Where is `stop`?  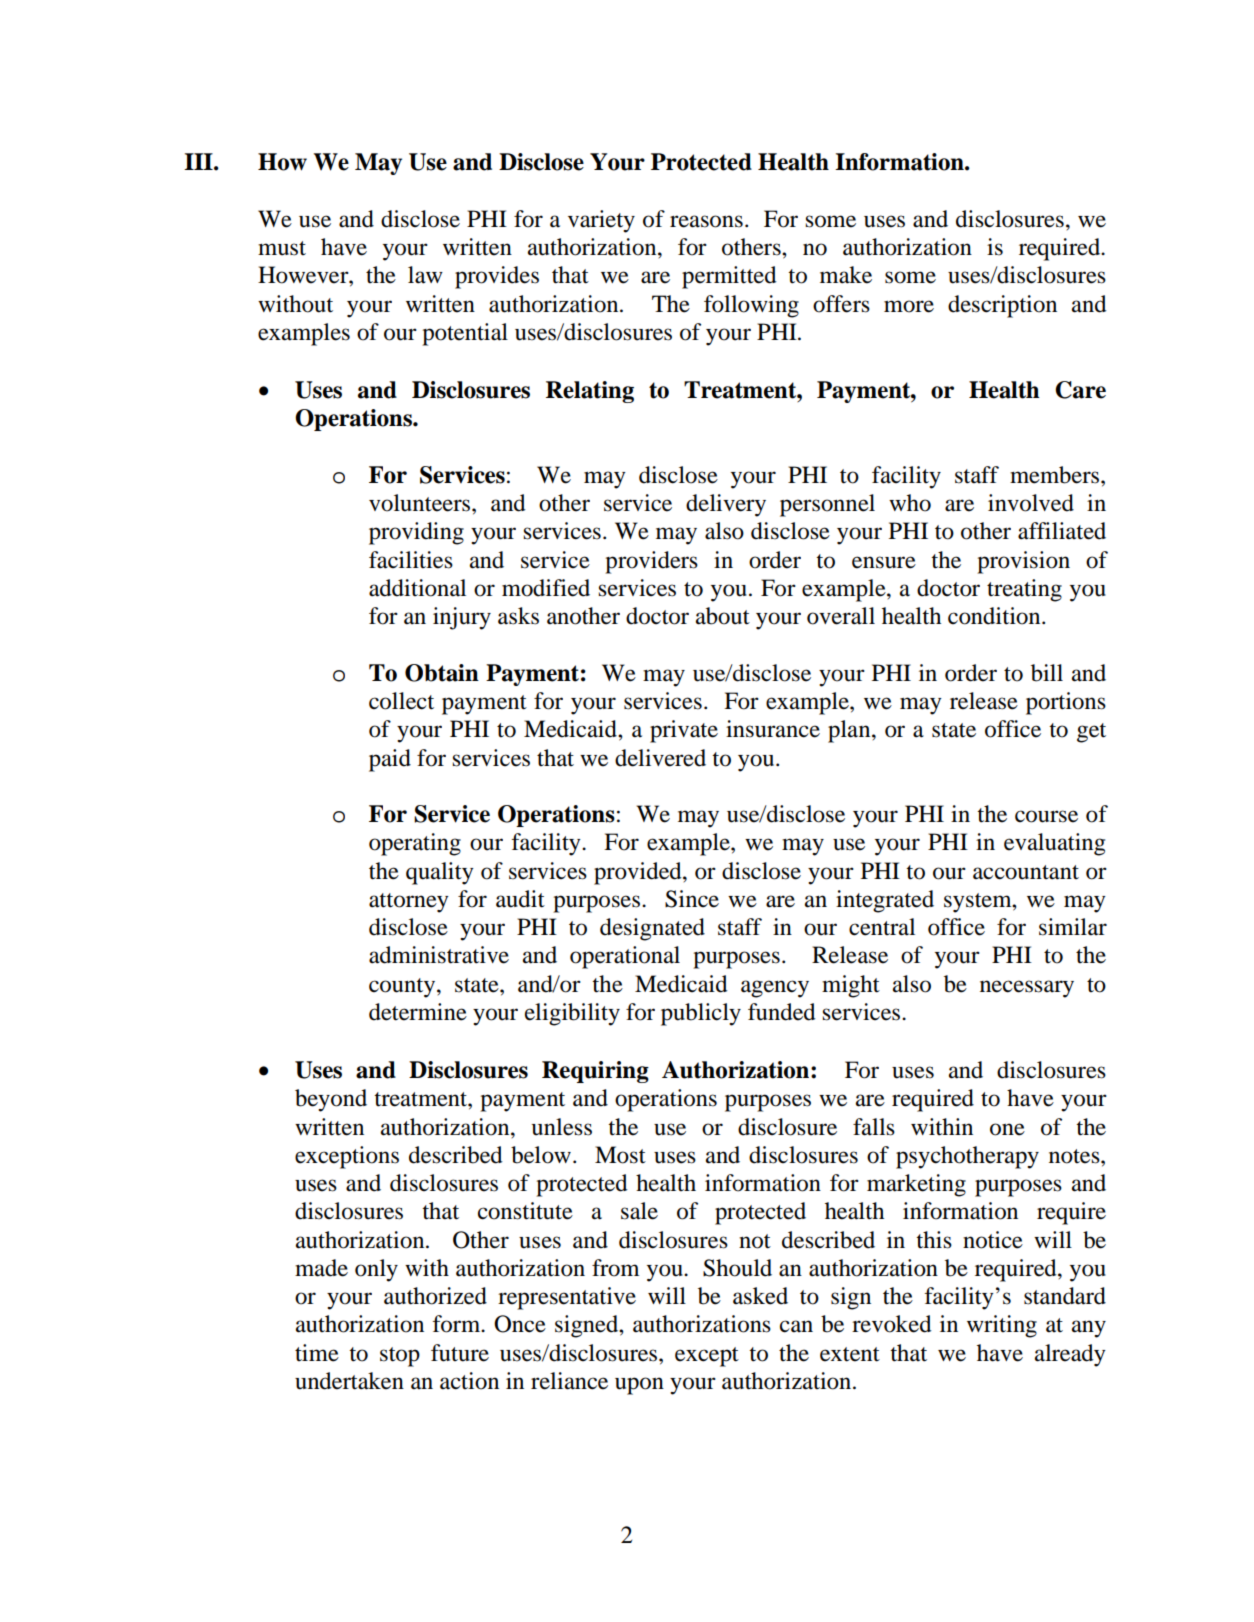 stop is located at coordinates (400, 1357).
